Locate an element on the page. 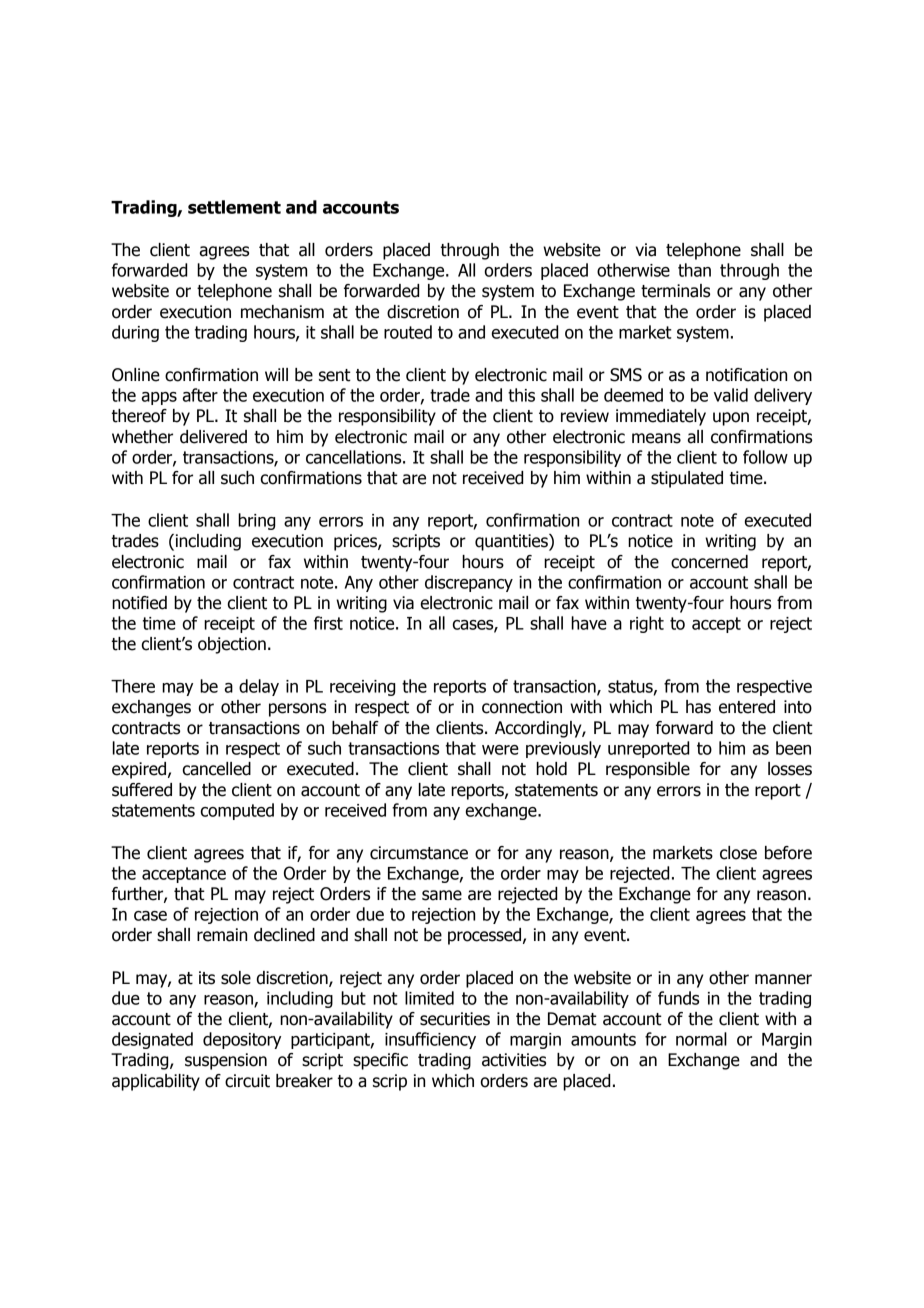  routed is located at coordinates (408, 332).
